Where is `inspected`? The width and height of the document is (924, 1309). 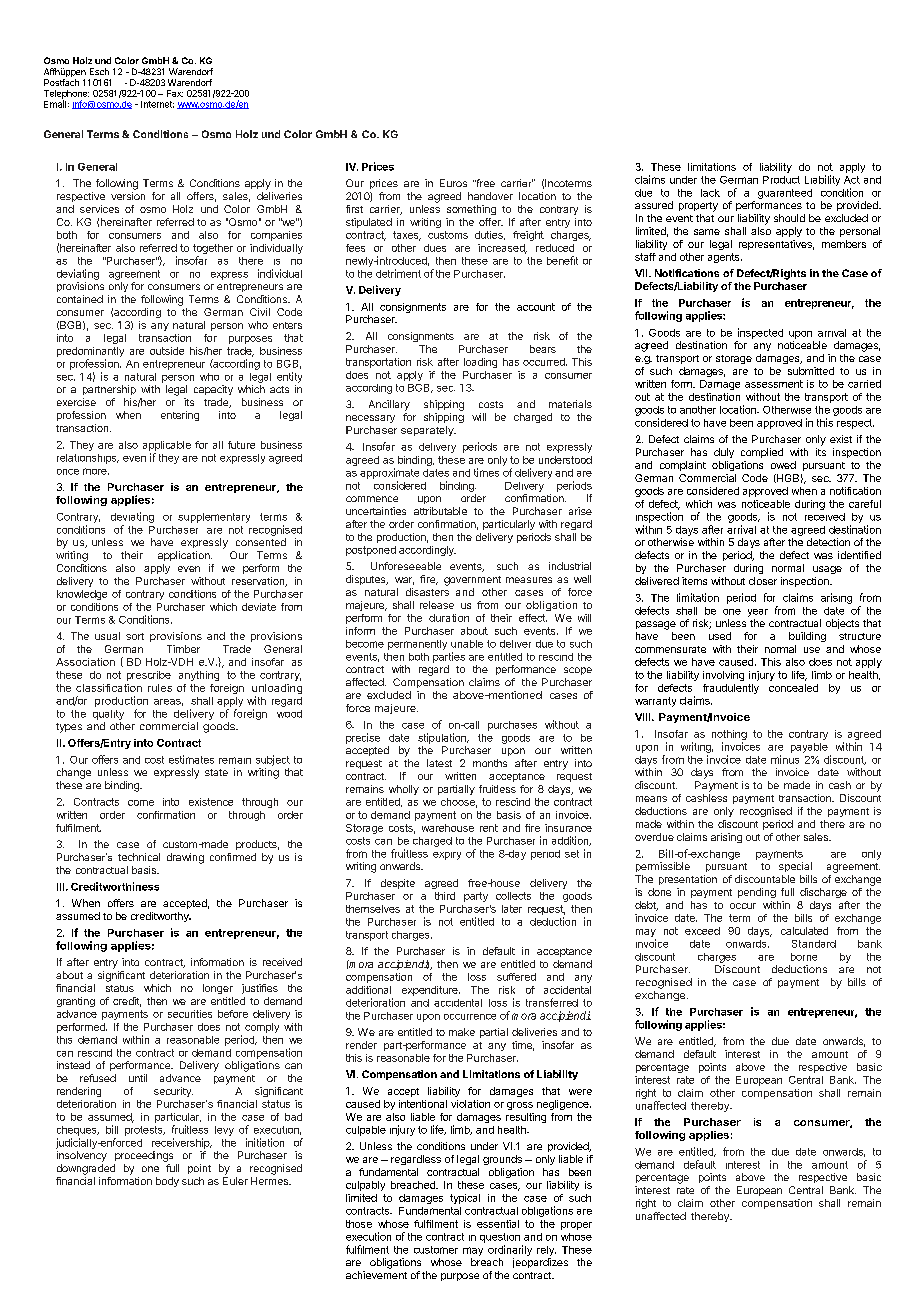
inspected is located at coordinates (760, 333).
